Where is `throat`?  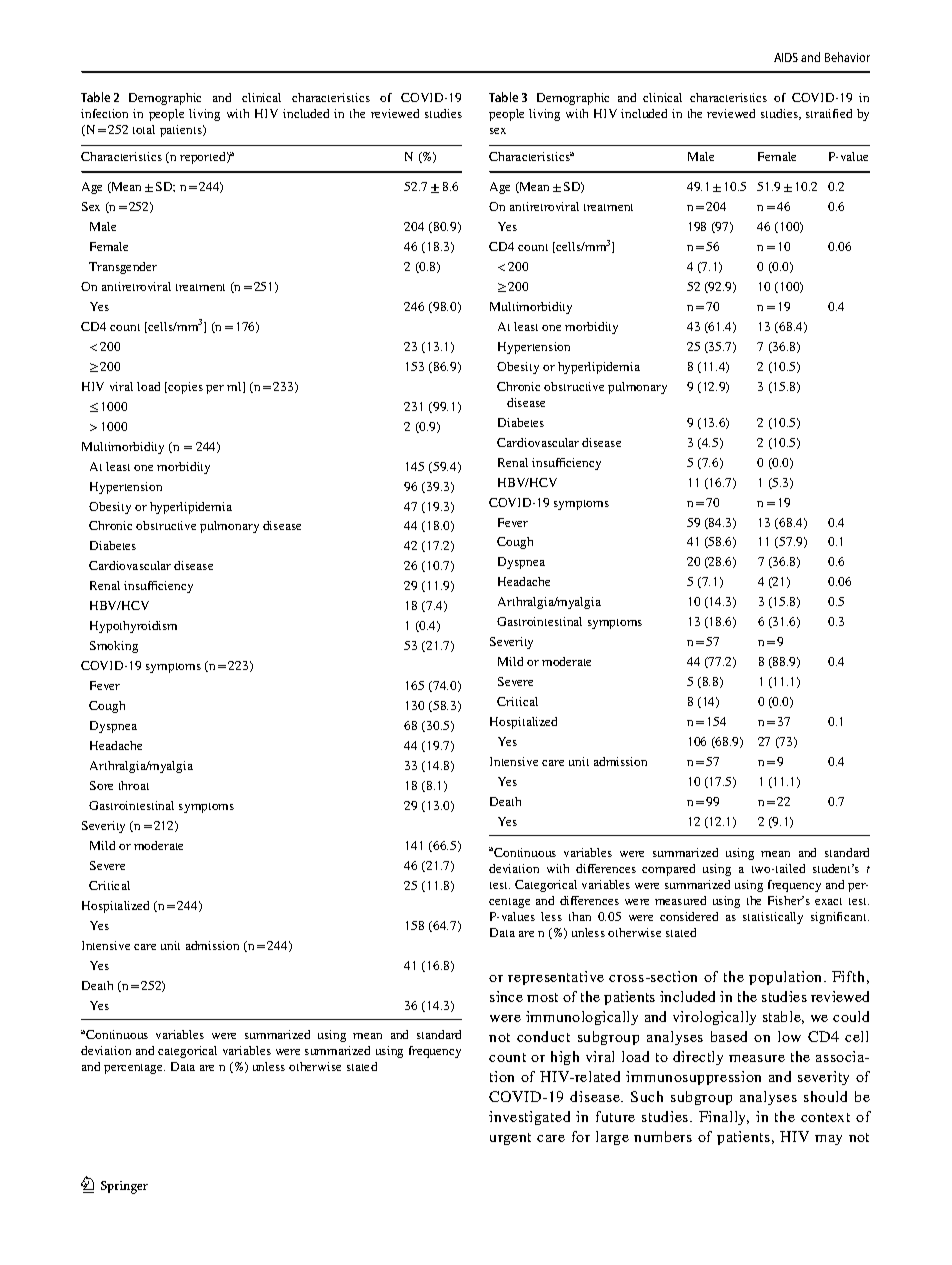
throat is located at coordinates (134, 785).
